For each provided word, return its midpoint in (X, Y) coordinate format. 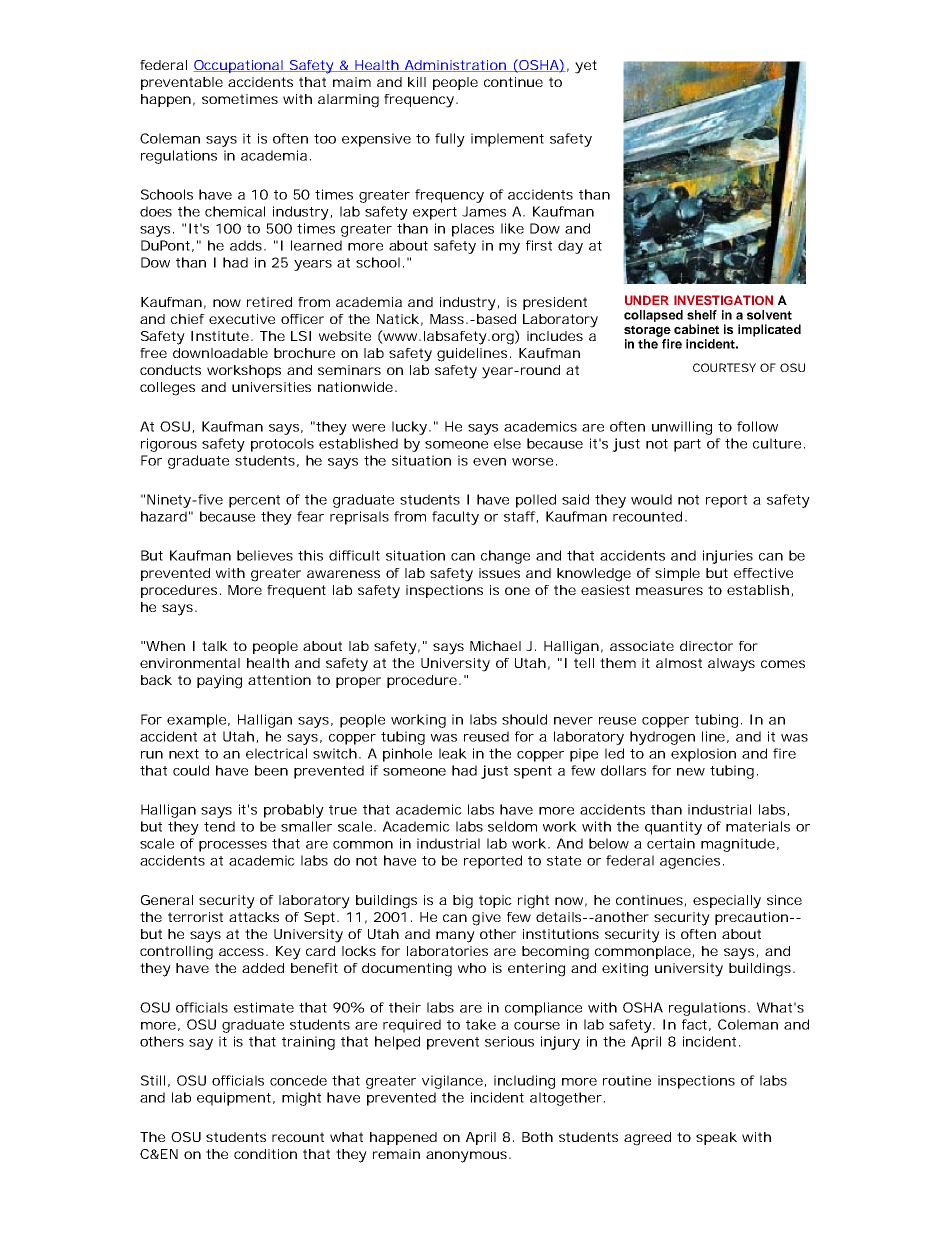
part (687, 445)
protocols (282, 445)
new (691, 772)
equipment (236, 1099)
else (507, 443)
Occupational (239, 66)
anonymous (468, 1157)
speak (716, 1138)
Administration (455, 66)
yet (586, 67)
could (191, 770)
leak (453, 753)
